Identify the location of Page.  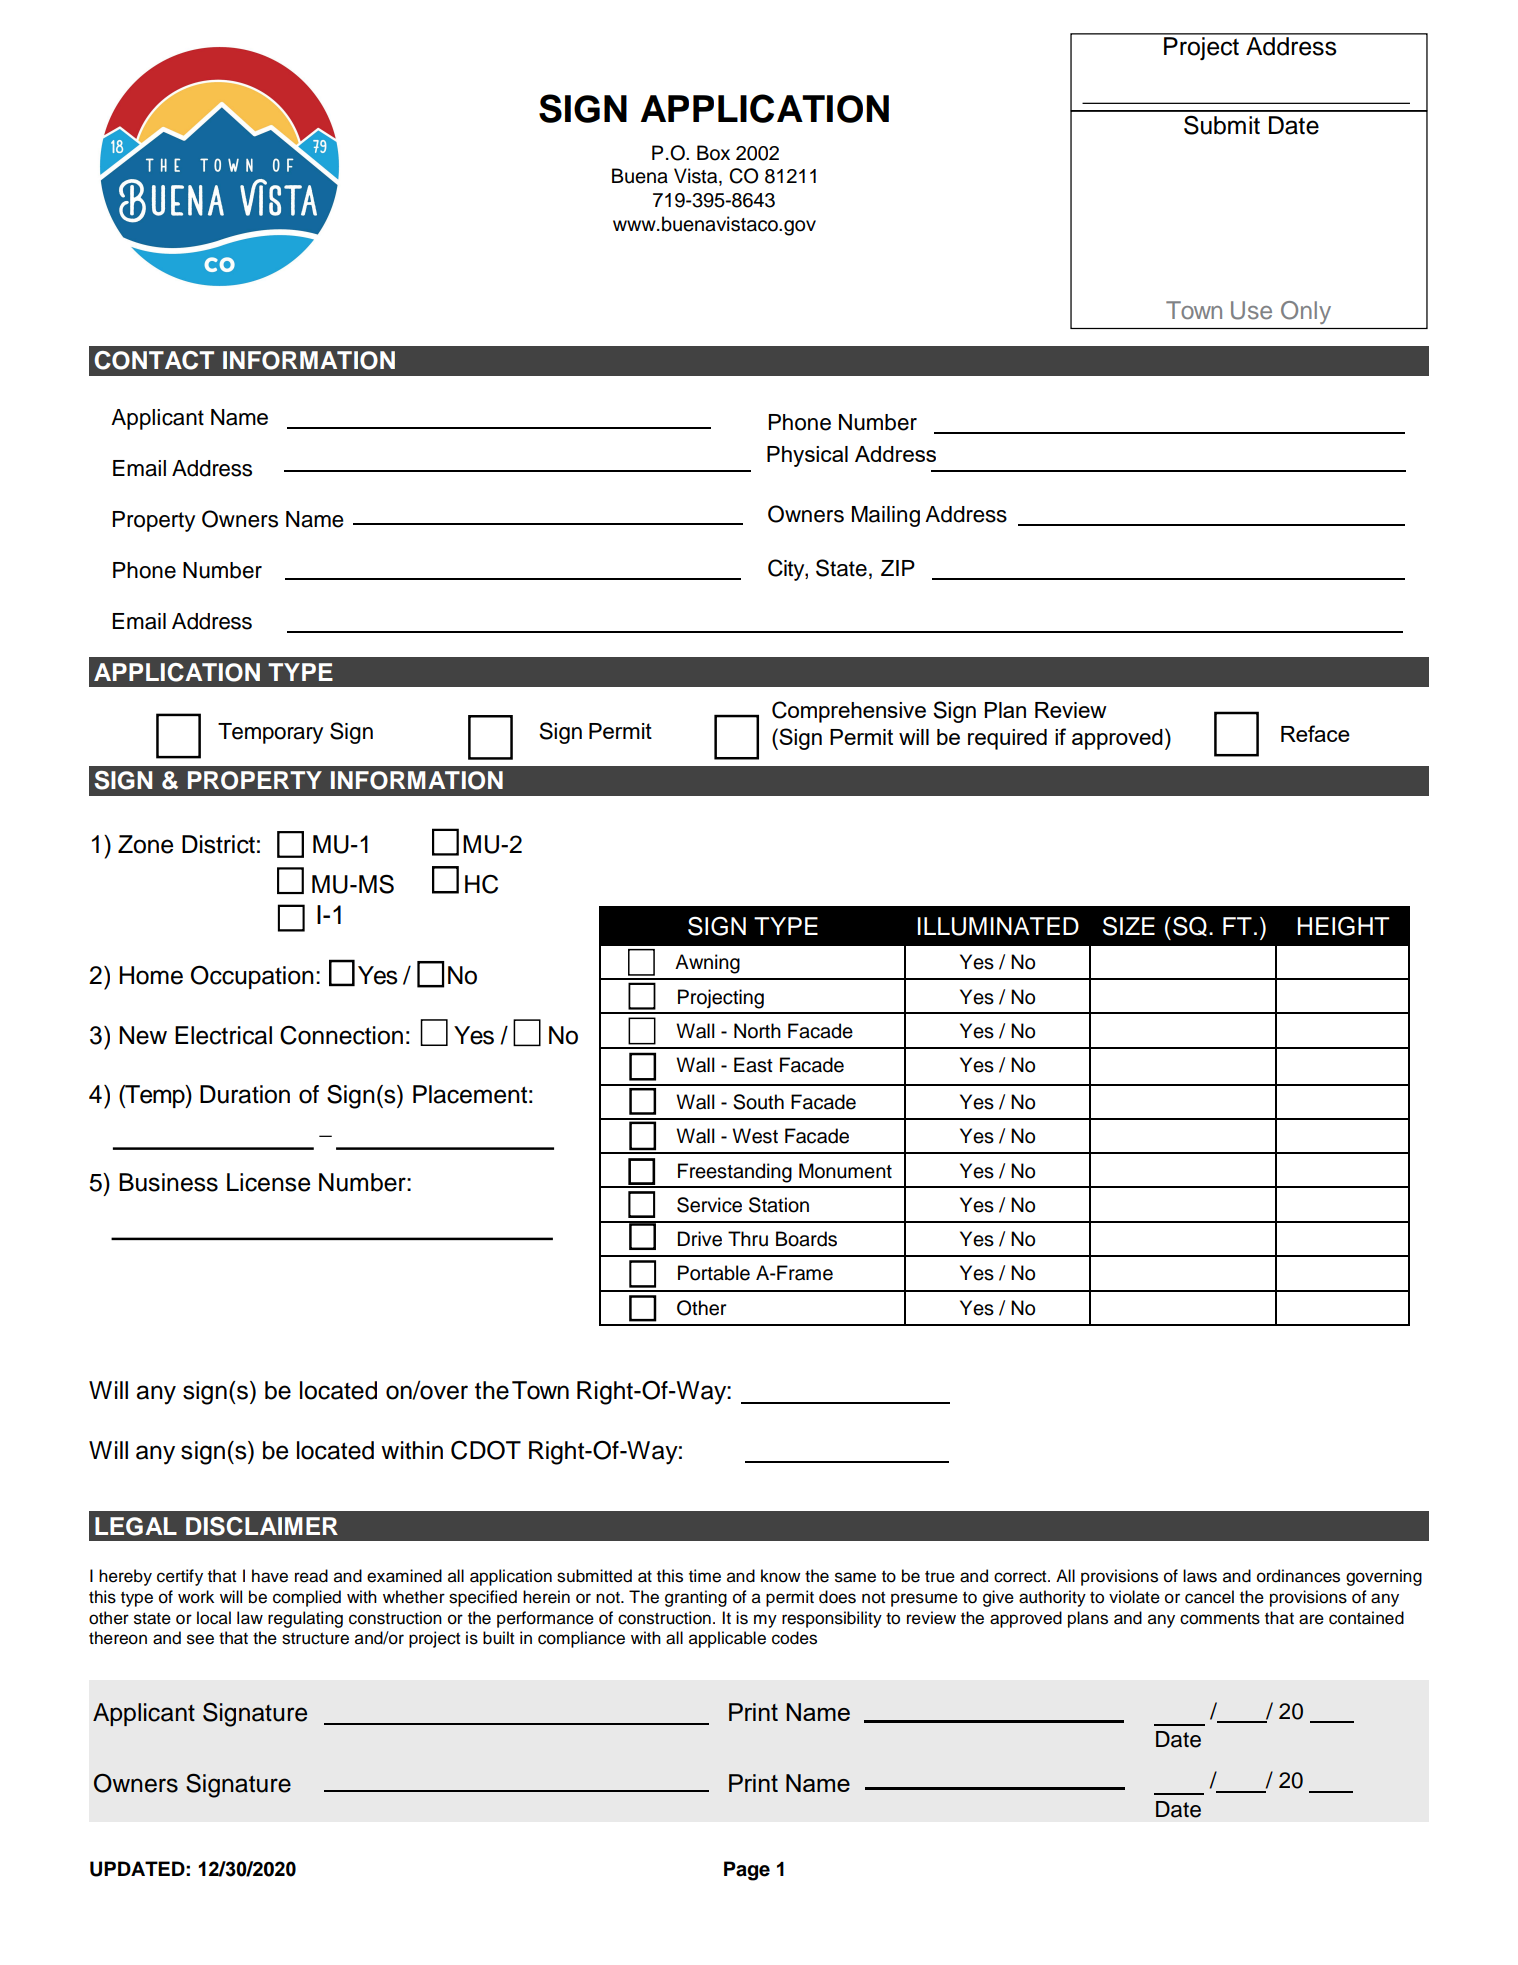
(747, 1871).
